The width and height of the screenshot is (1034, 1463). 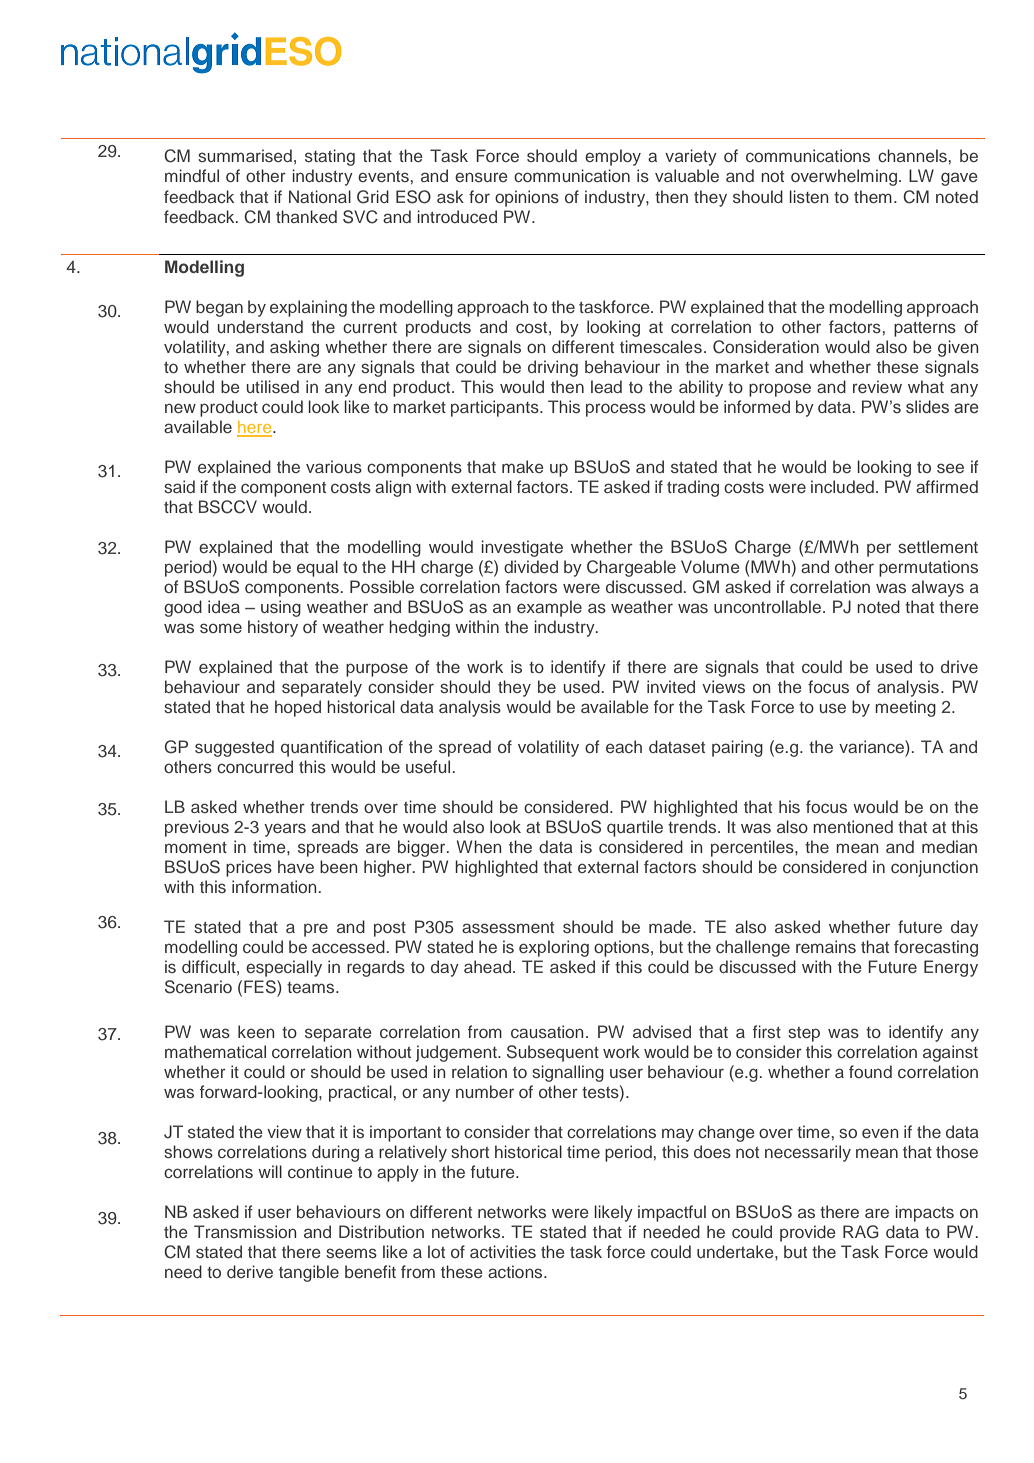 I want to click on lead, so click(x=606, y=386).
